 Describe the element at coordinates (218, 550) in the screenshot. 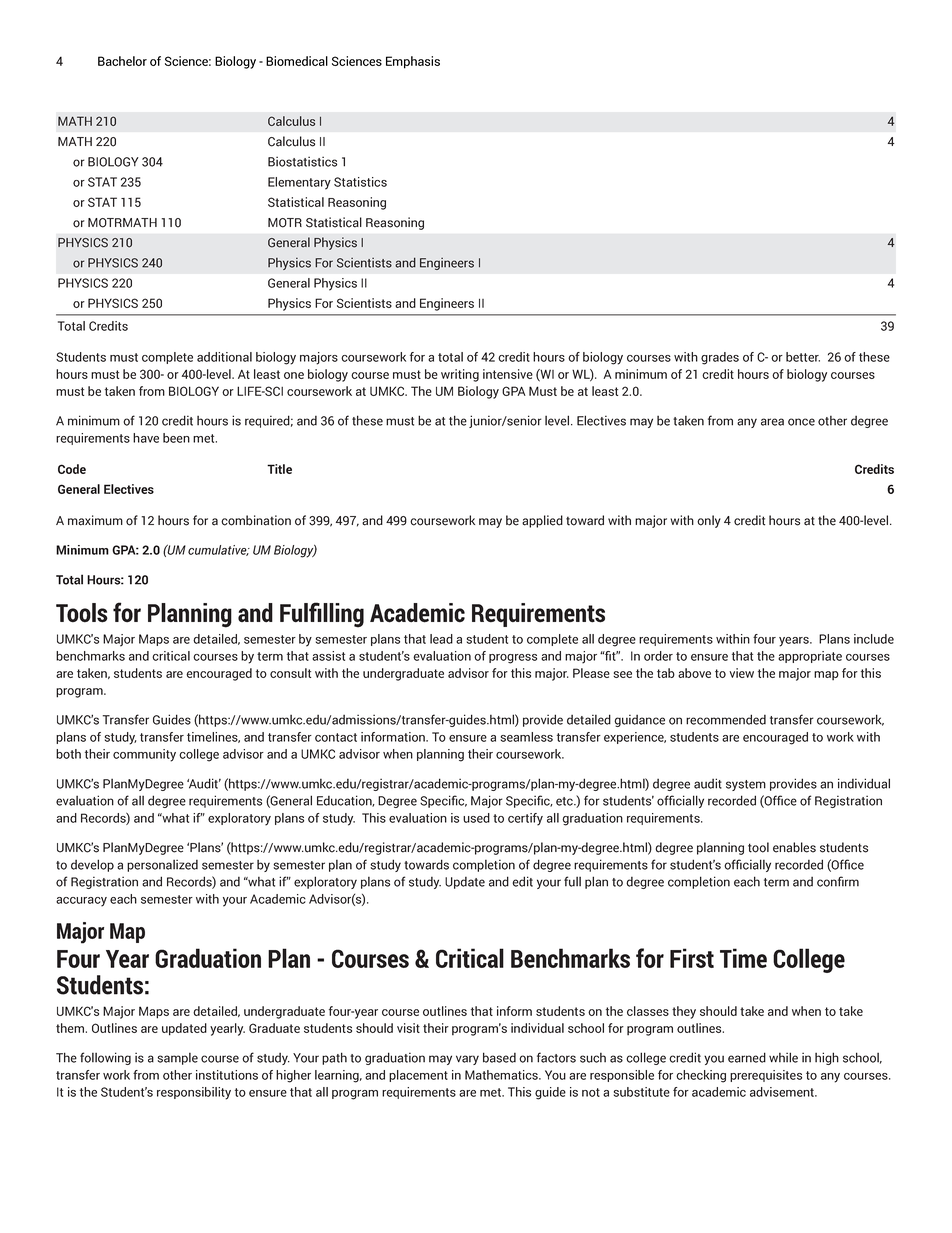

I see `cumulative` at that location.
